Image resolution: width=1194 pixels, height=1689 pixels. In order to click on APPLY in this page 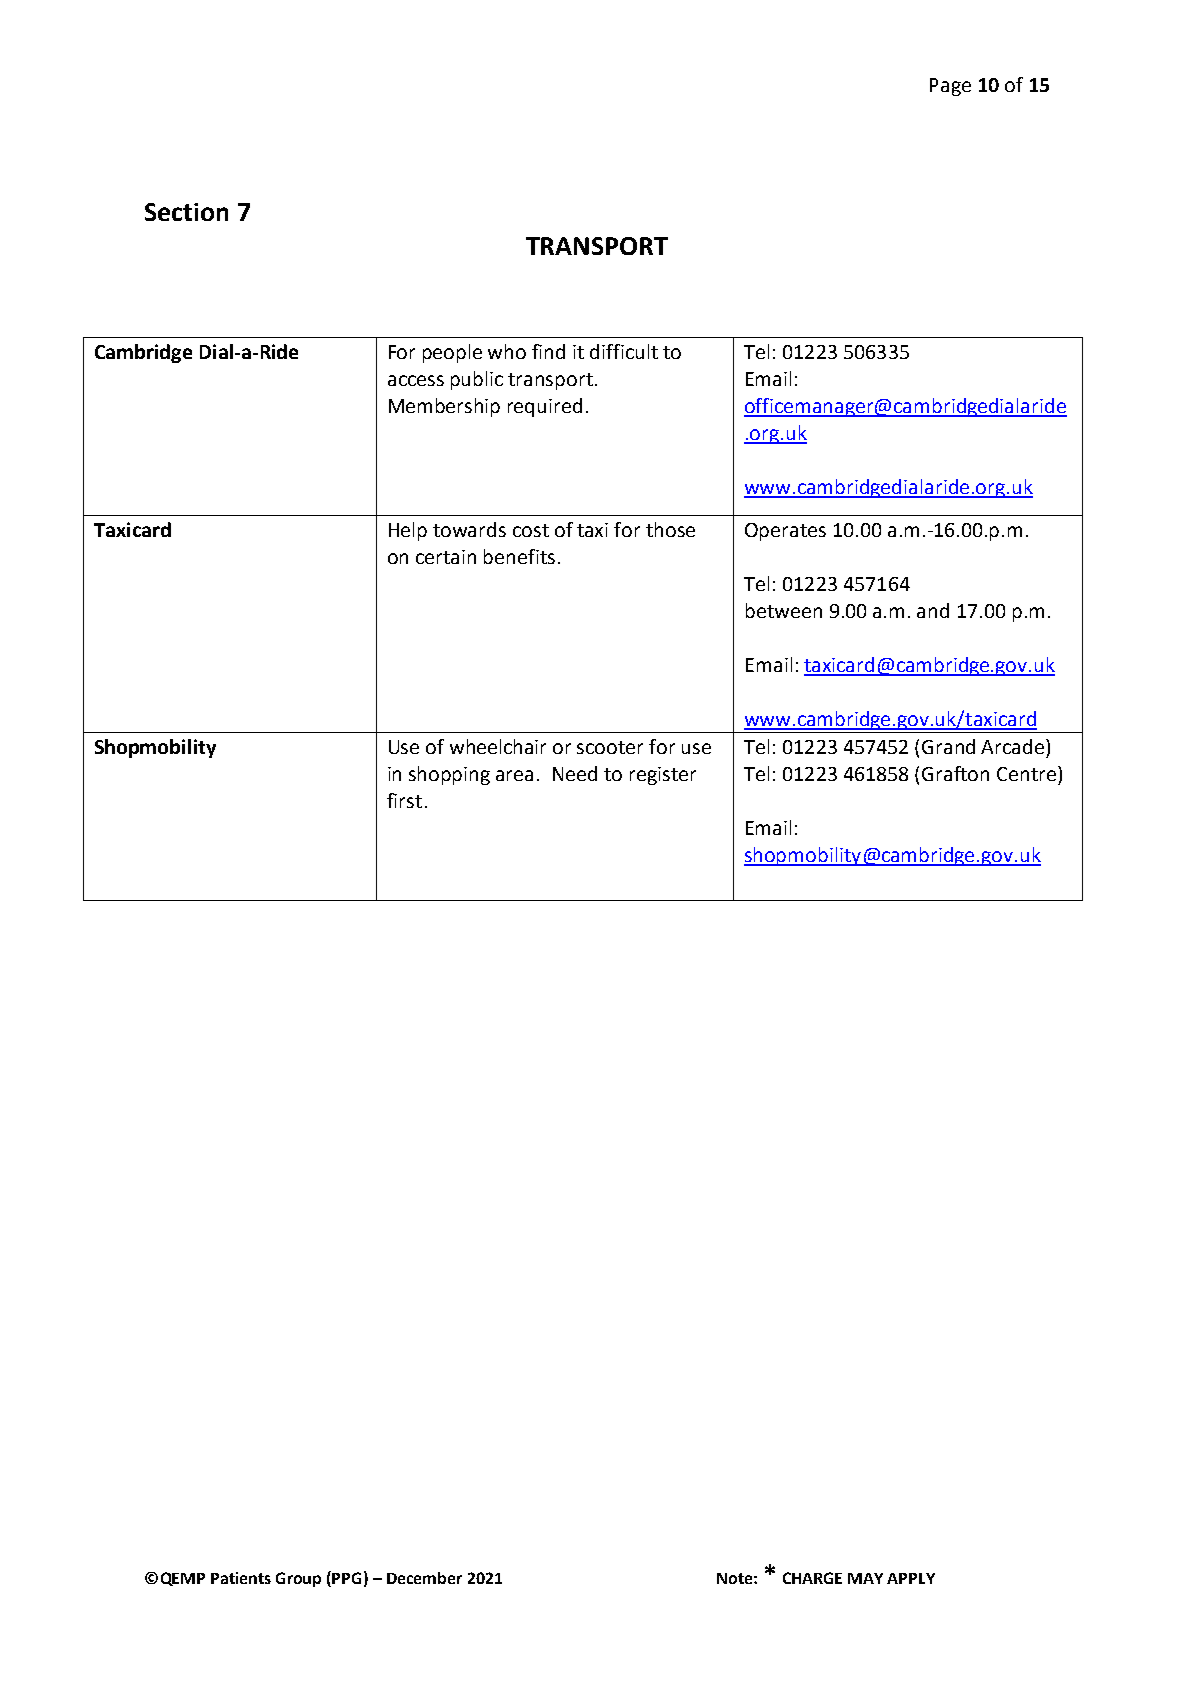, I will do `click(911, 1578)`.
